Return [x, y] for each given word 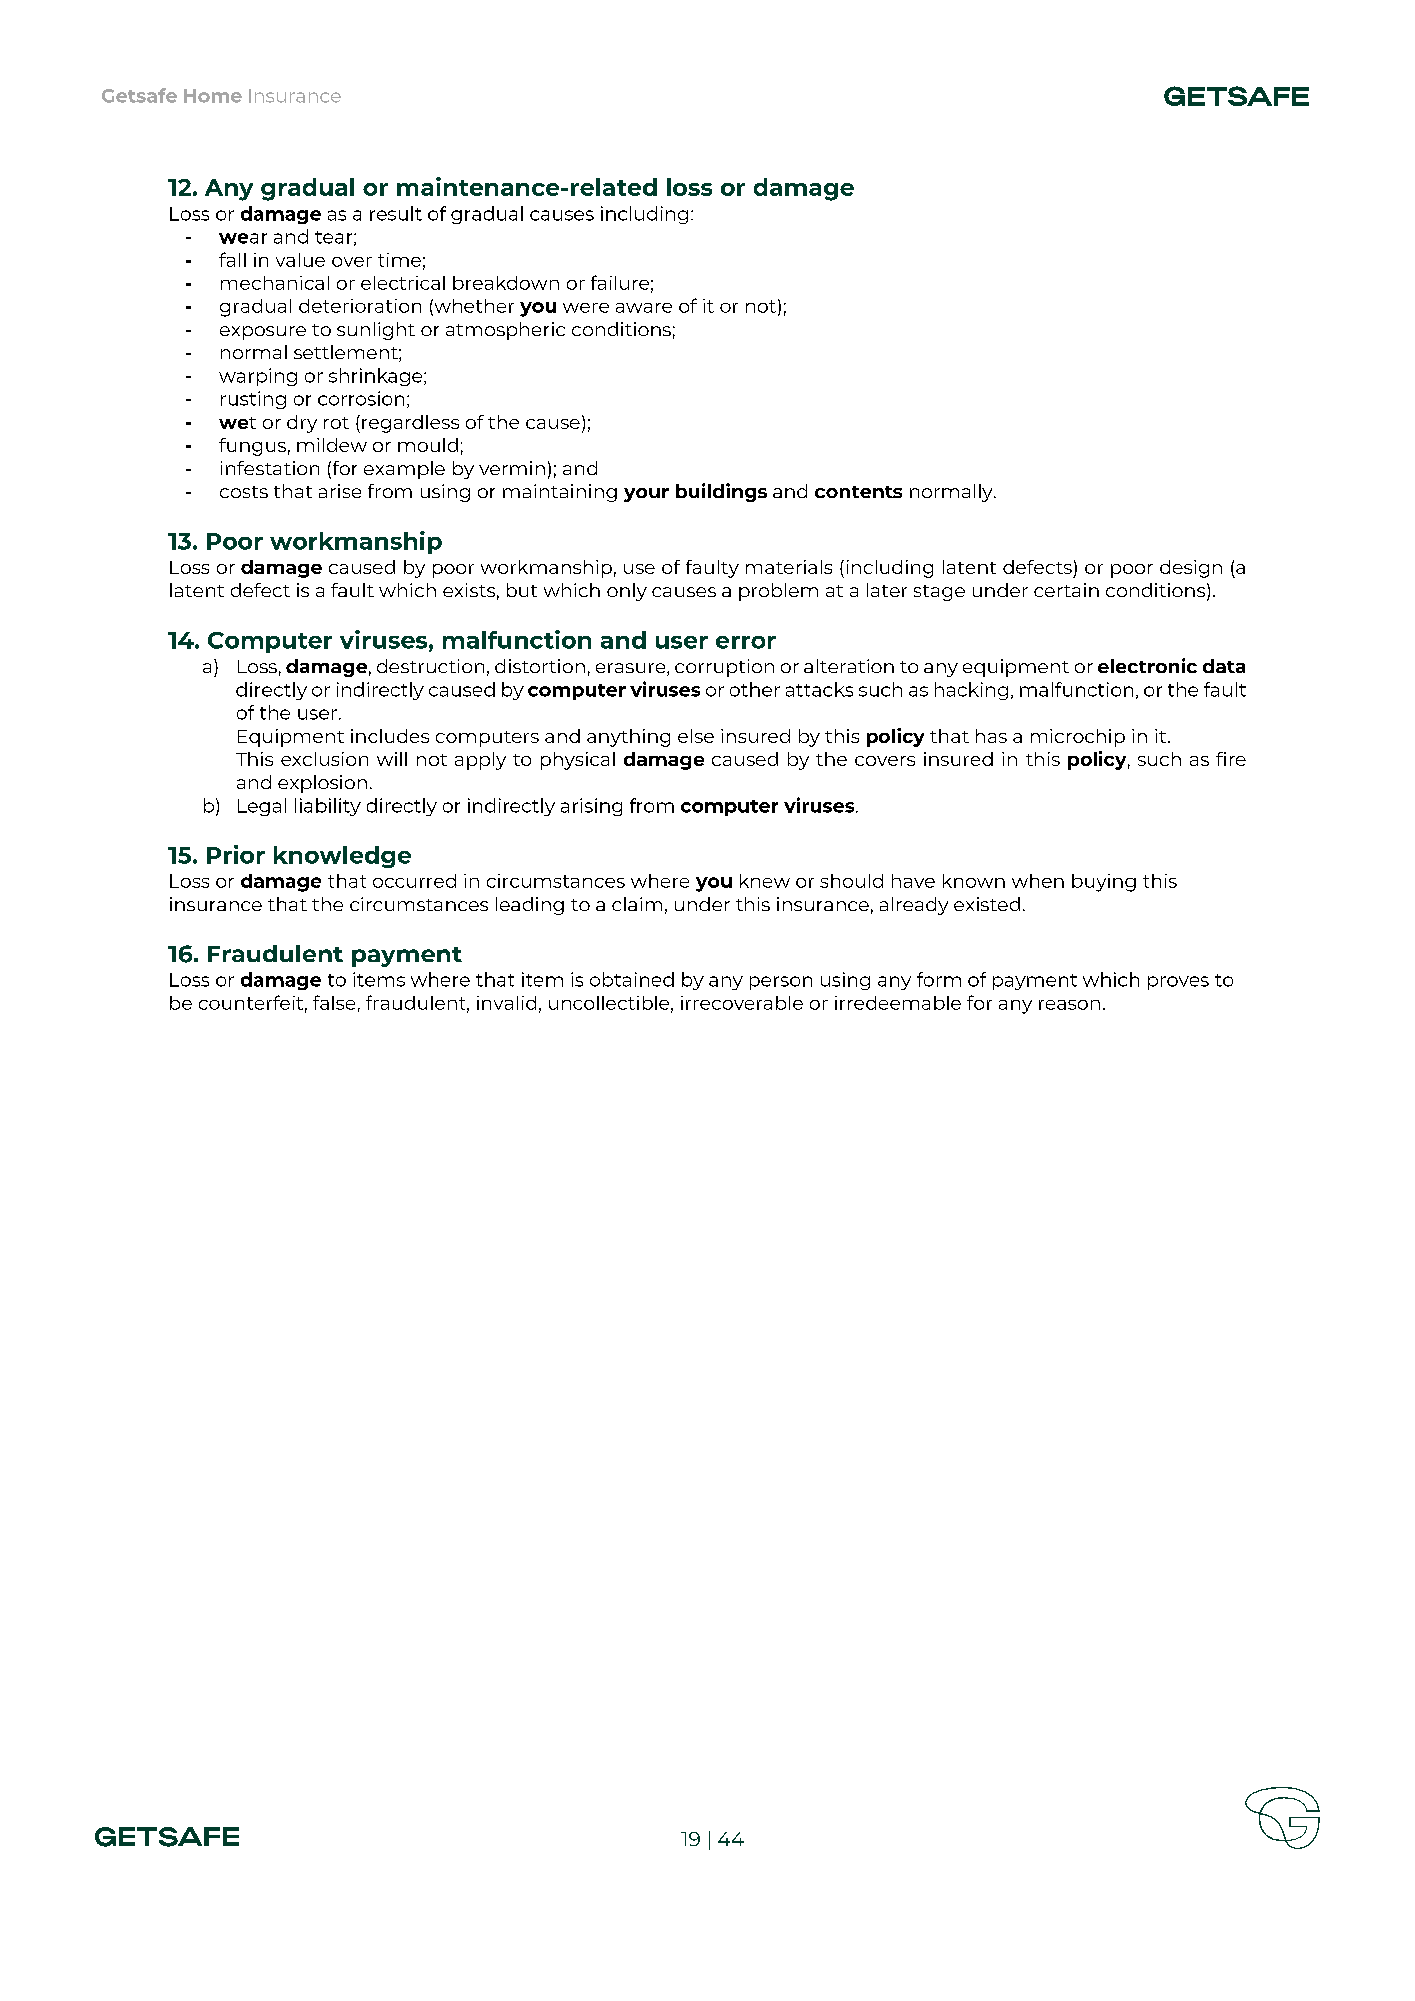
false [334, 1002]
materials [789, 567]
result [396, 213]
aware [644, 308]
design [1191, 569]
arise [340, 491]
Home [213, 96]
